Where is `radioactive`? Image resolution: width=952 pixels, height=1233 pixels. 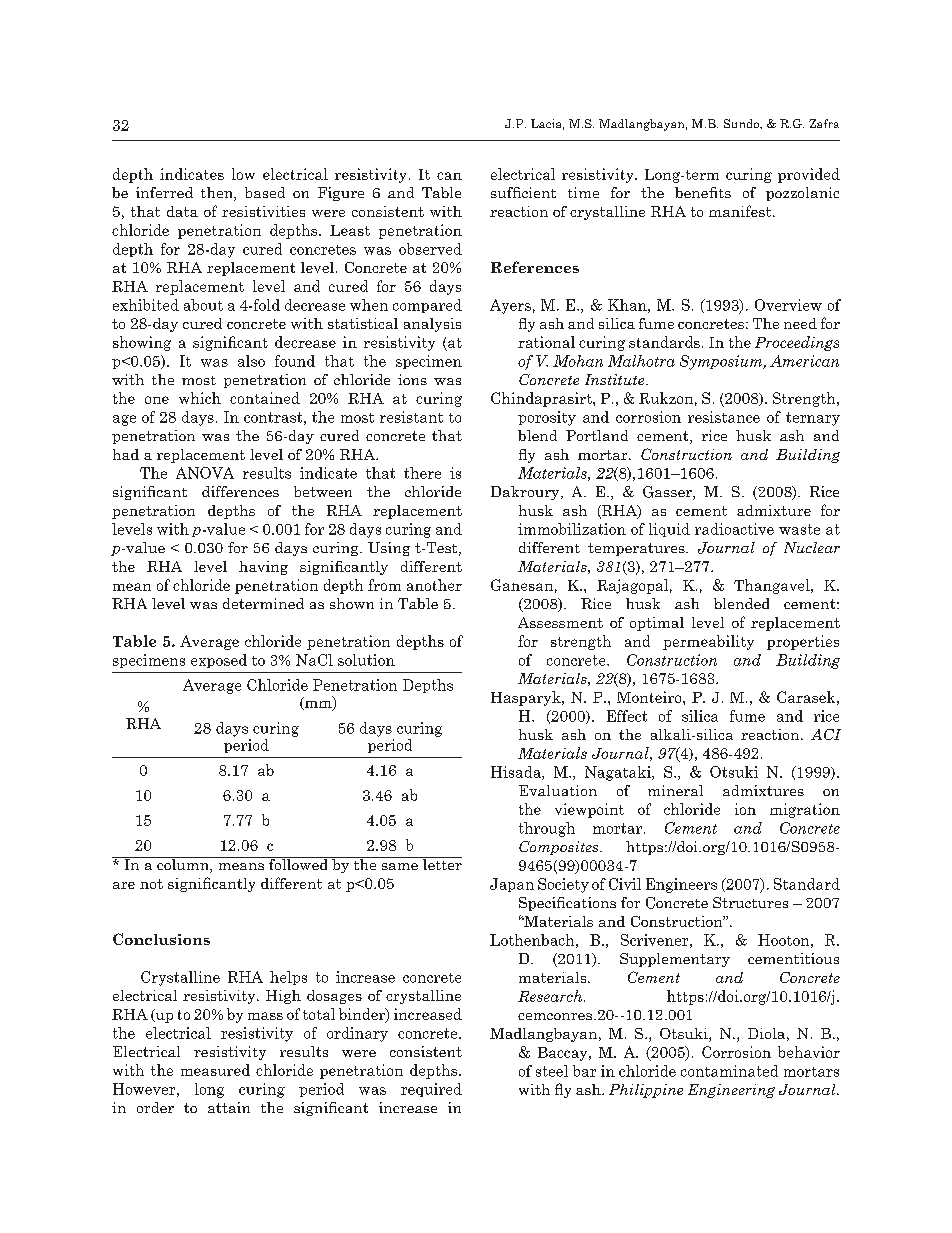 radioactive is located at coordinates (734, 529).
